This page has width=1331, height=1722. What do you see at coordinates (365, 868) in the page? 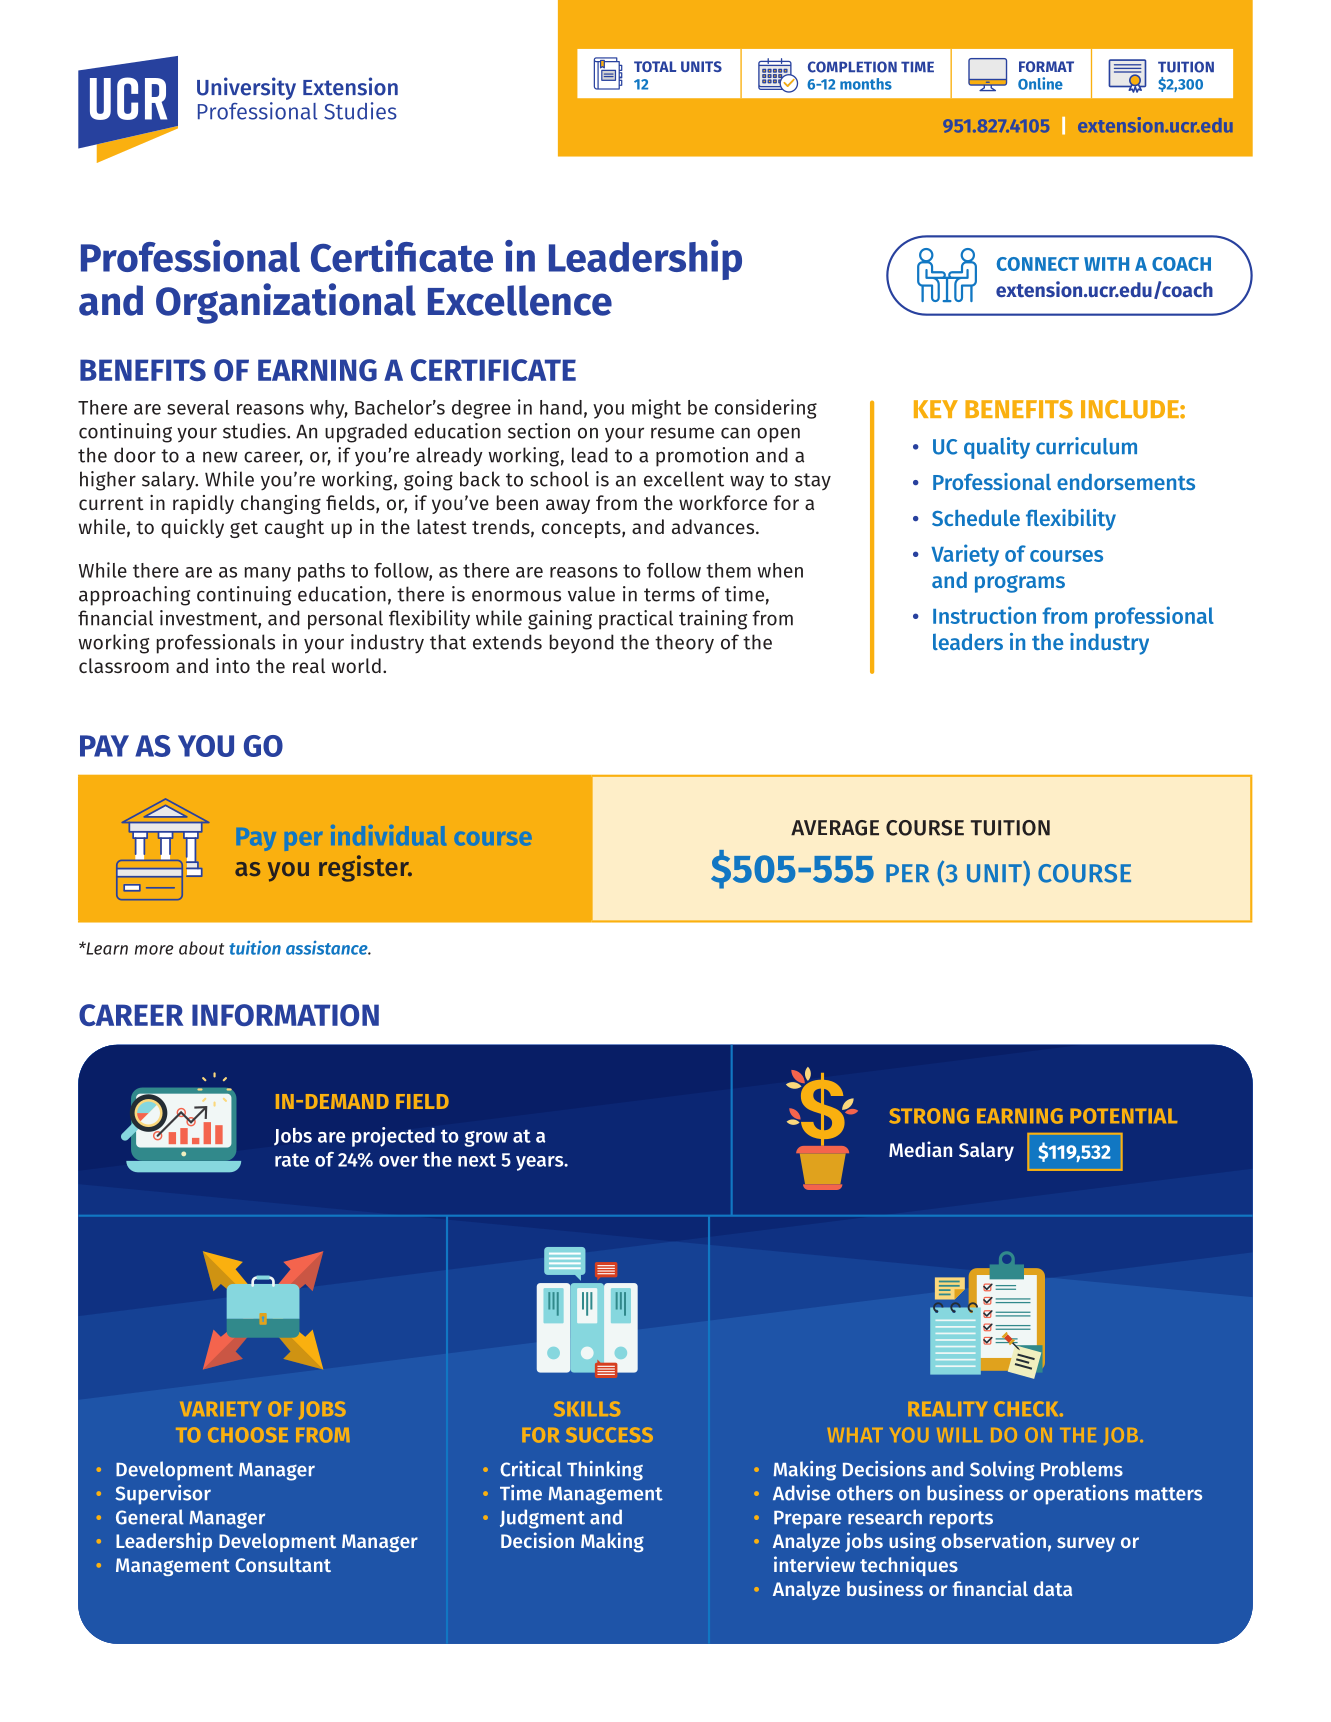
I see `register` at bounding box center [365, 868].
